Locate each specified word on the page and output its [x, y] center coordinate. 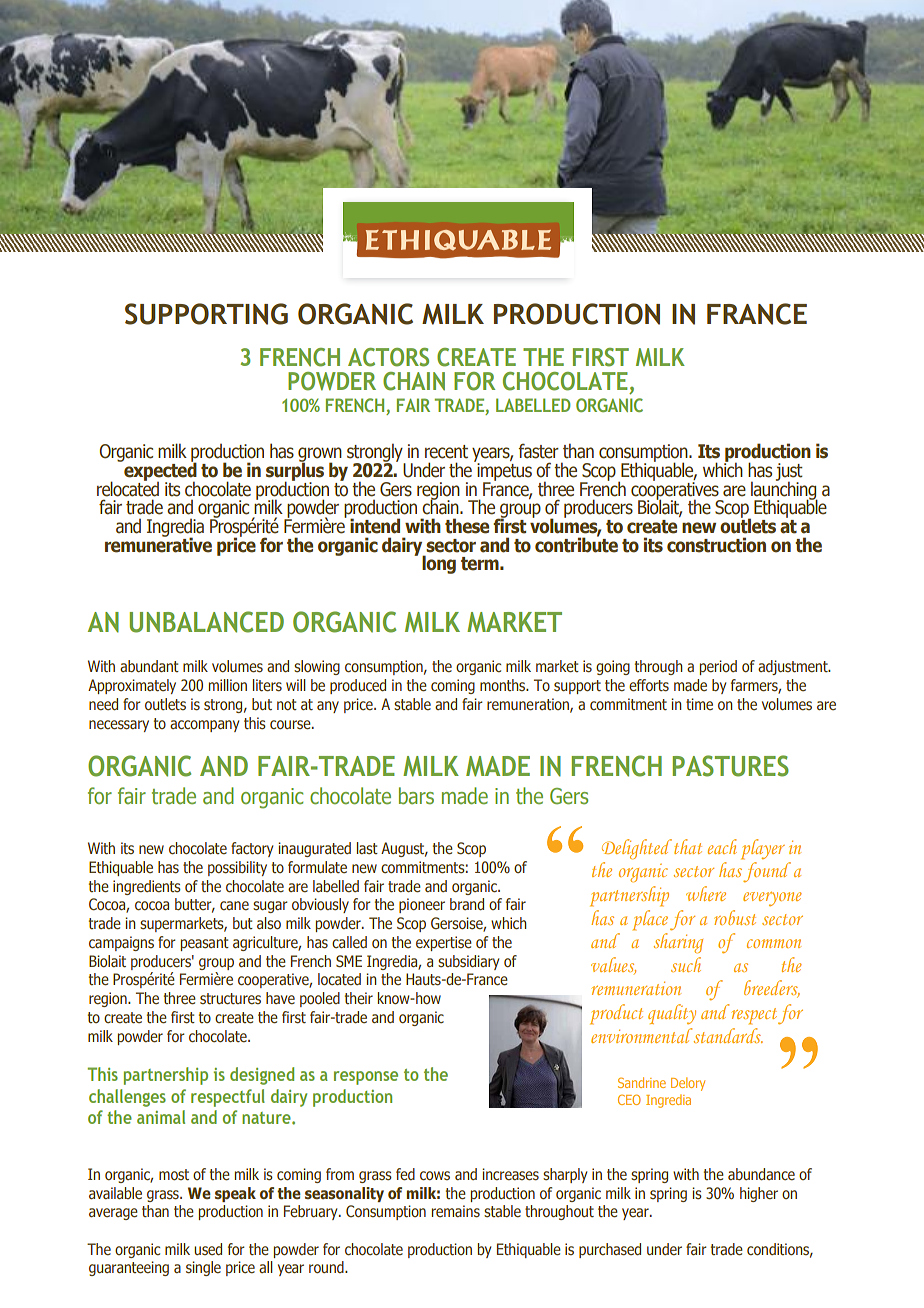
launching [784, 490]
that [688, 846]
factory [252, 849]
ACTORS [388, 357]
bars [416, 796]
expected [159, 471]
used [208, 1249]
